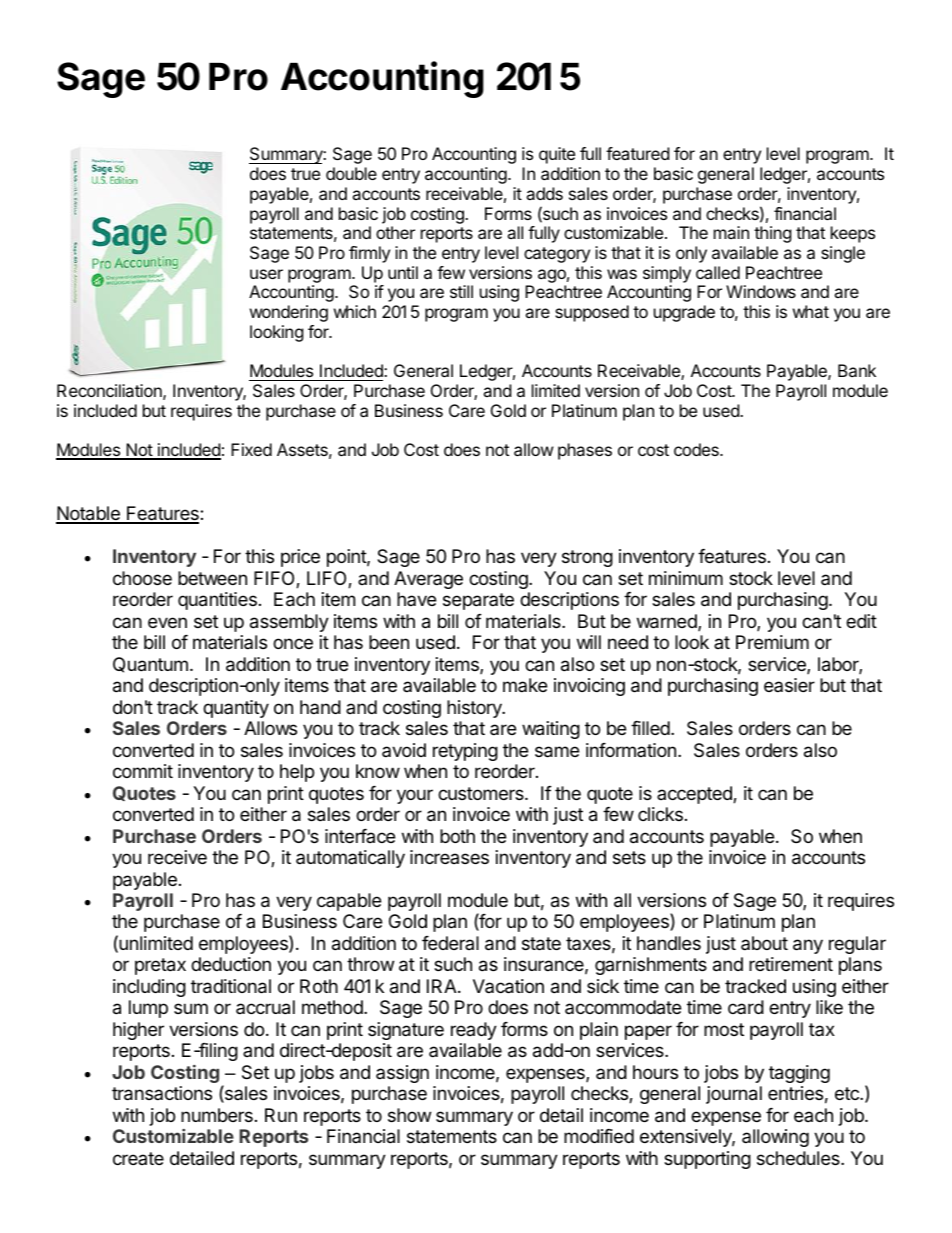 The width and height of the page is (952, 1233). What do you see at coordinates (177, 857) in the page?
I see `receive` at bounding box center [177, 857].
